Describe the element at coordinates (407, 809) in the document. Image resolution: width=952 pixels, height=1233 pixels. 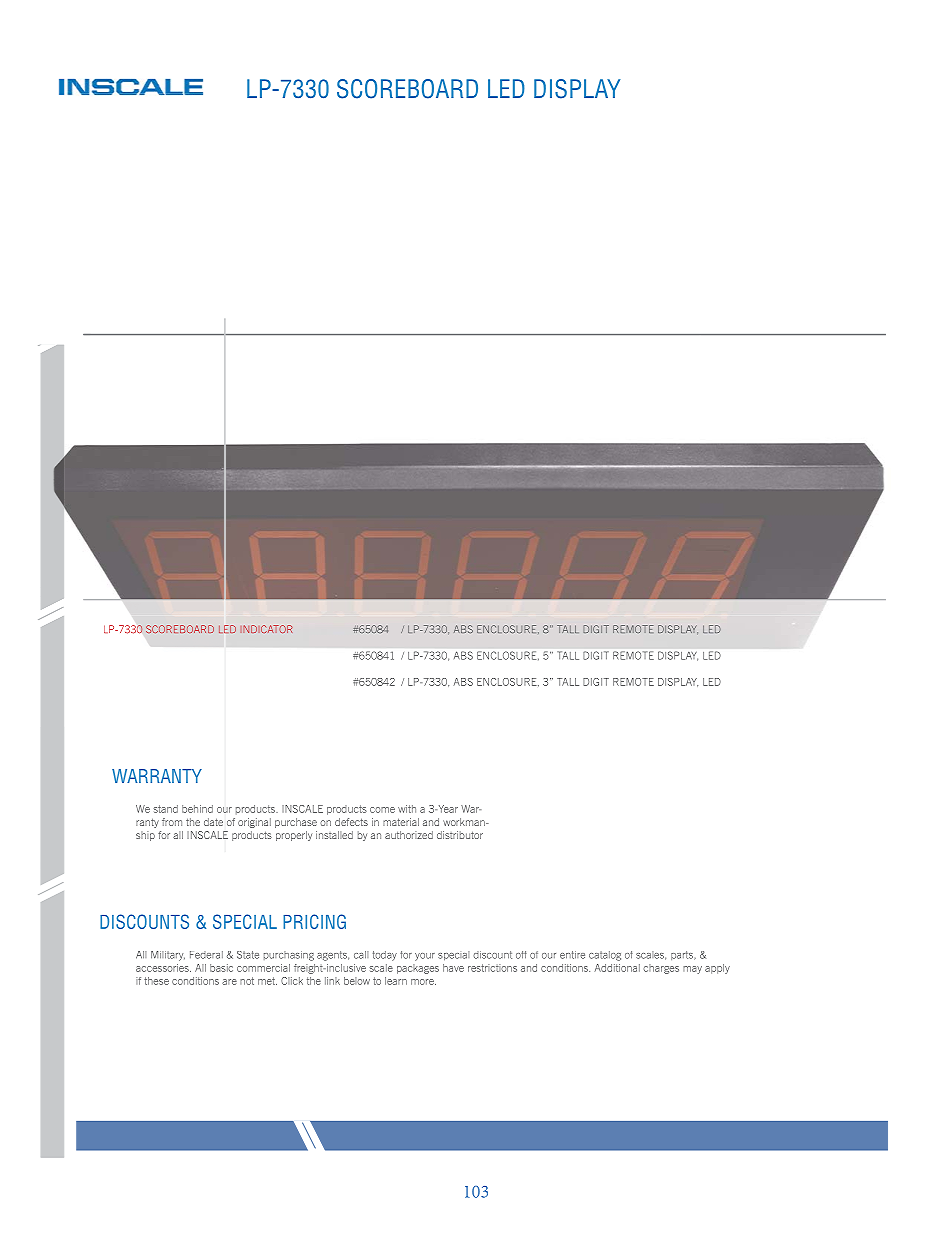
I see `with` at that location.
